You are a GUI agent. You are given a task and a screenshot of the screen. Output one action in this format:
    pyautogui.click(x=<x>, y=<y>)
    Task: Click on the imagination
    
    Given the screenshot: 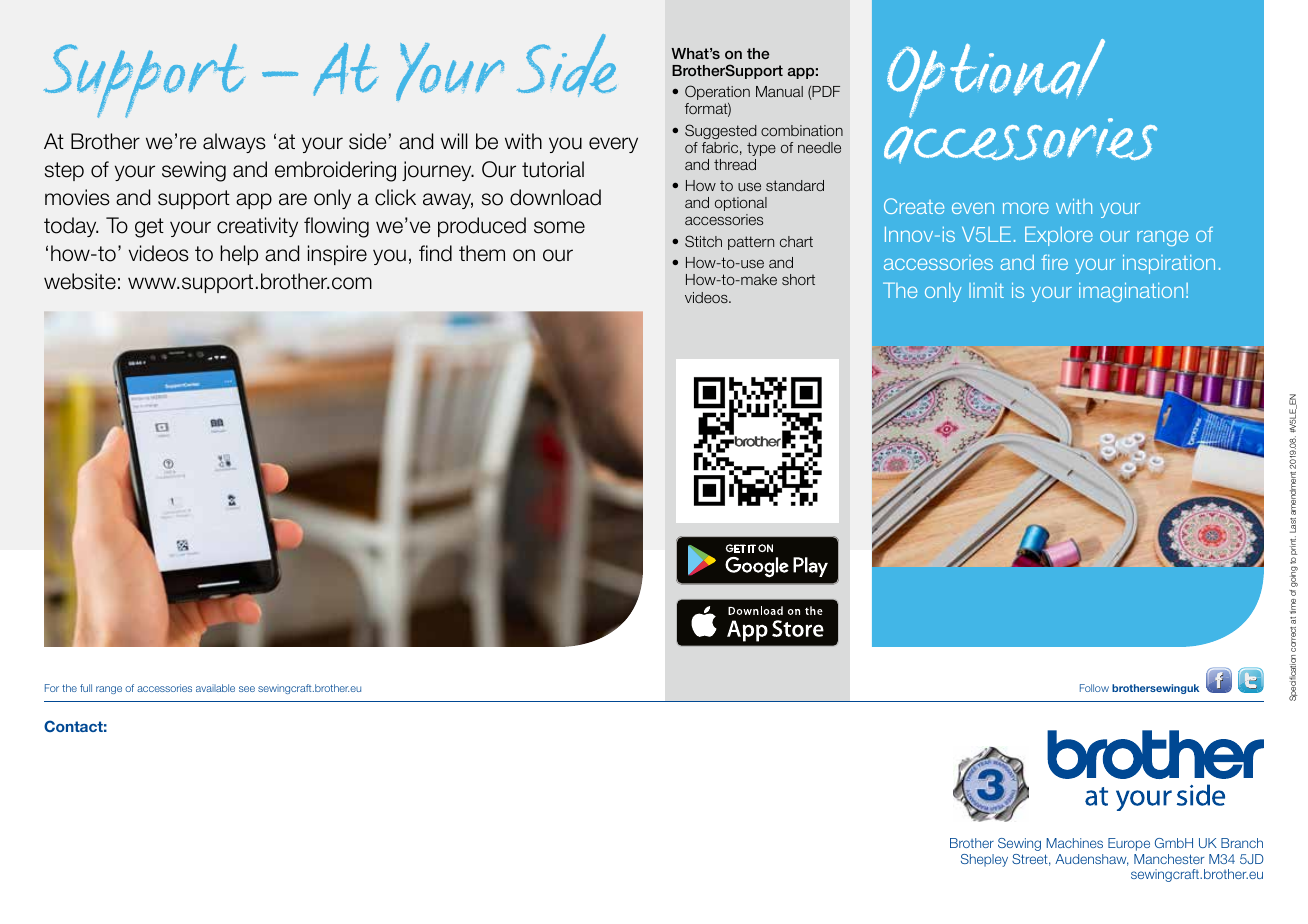 What is the action you would take?
    pyautogui.click(x=1131, y=292)
